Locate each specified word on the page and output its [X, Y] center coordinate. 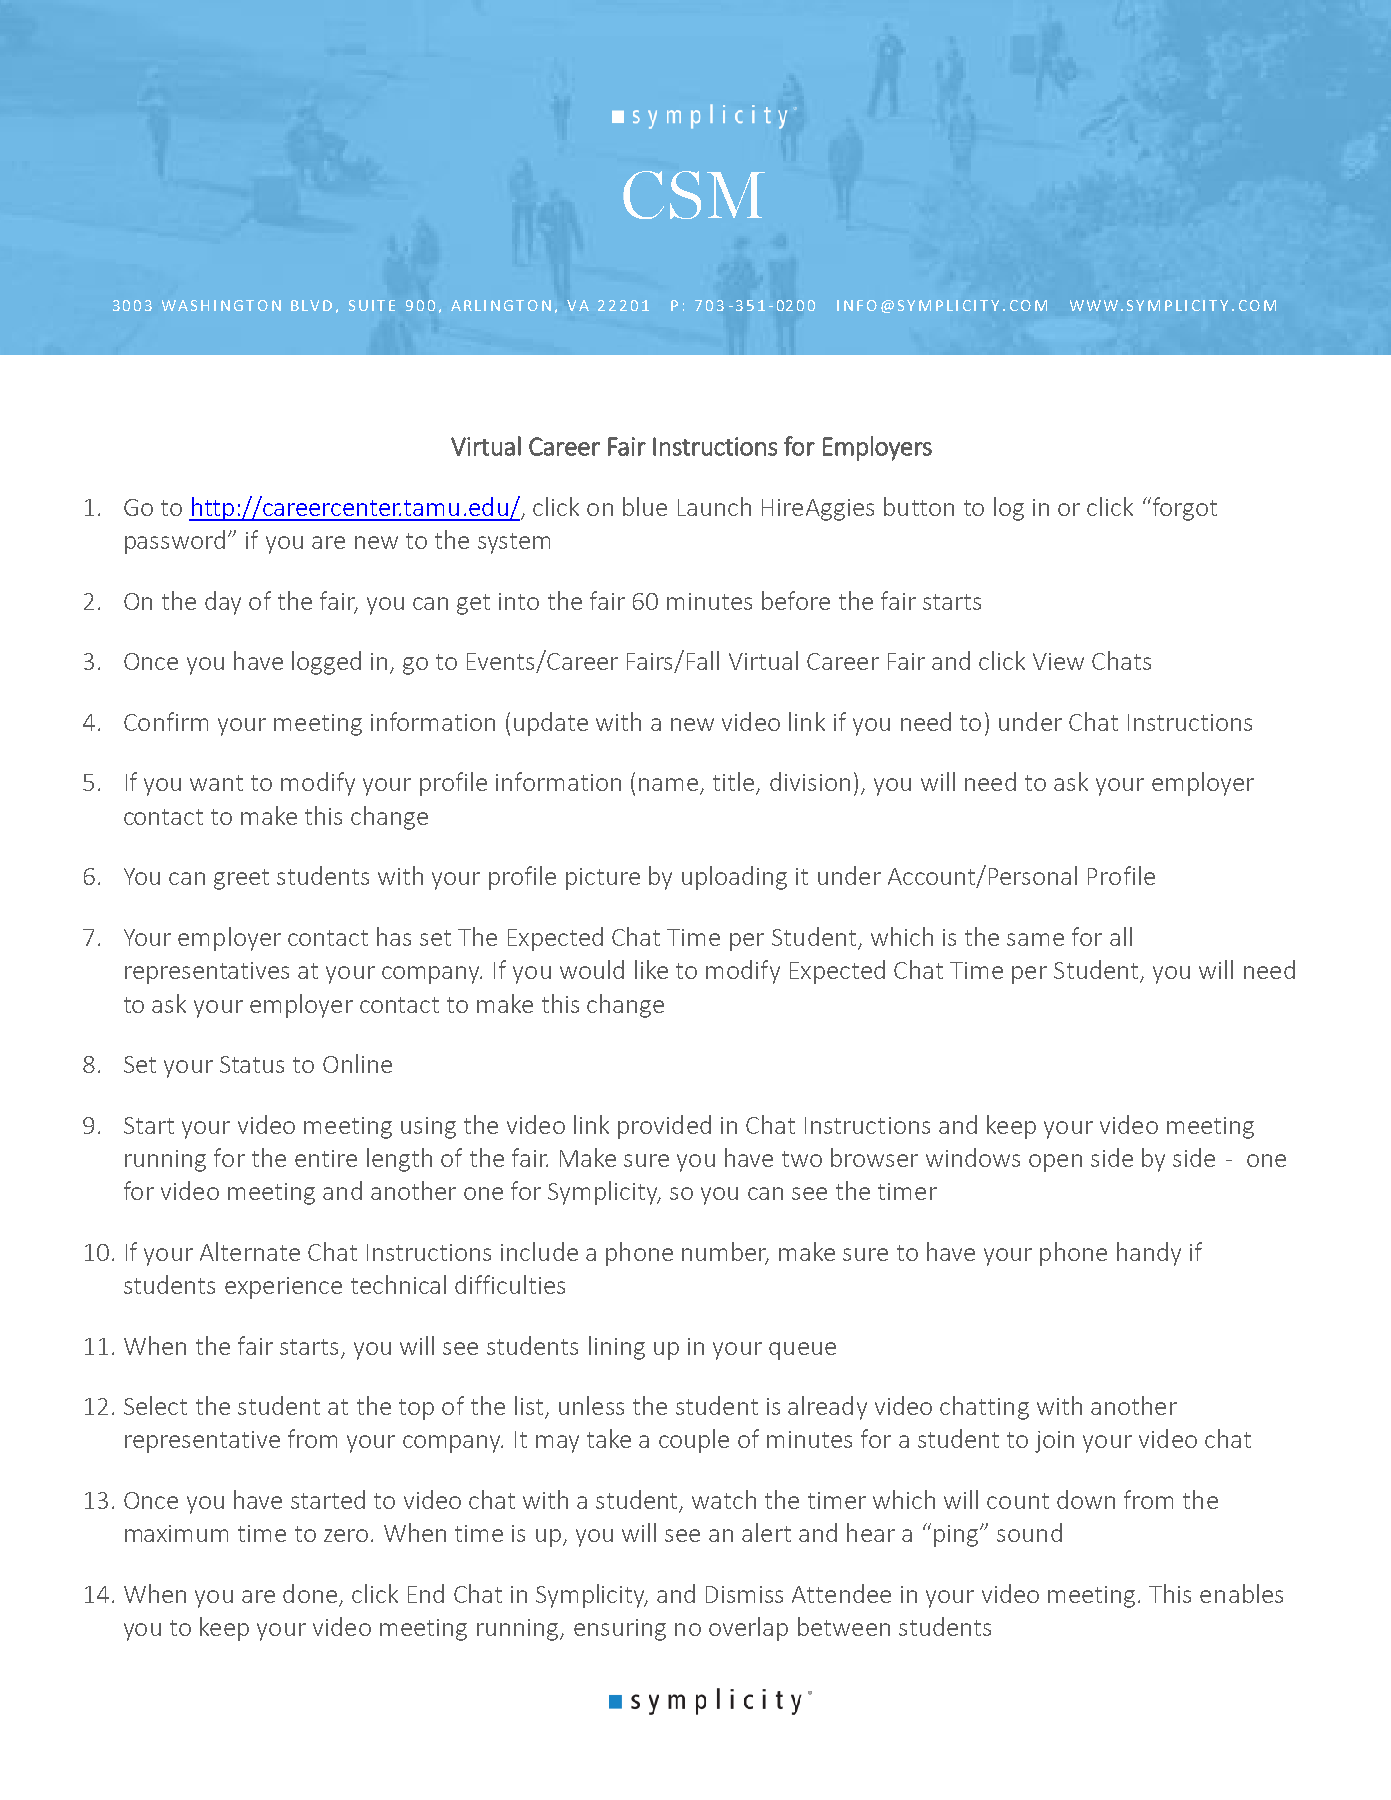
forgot [1183, 509]
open [1055, 1163]
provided [664, 1127]
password [175, 542]
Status [252, 1064]
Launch [714, 506]
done [310, 1593]
